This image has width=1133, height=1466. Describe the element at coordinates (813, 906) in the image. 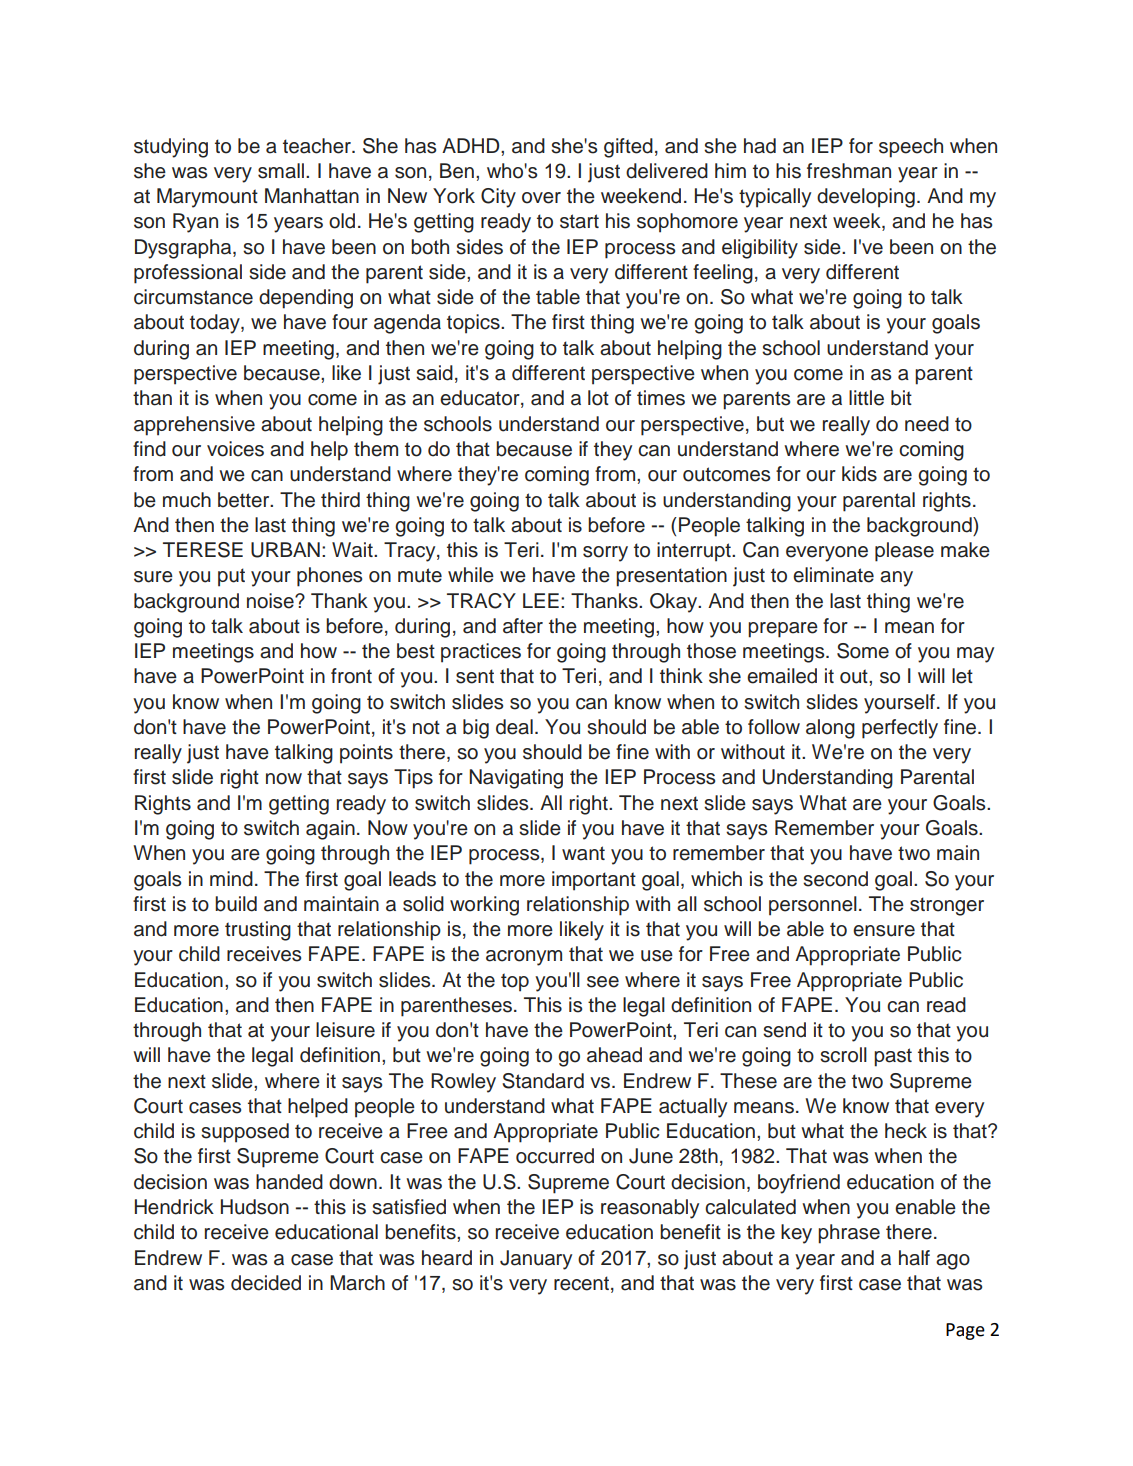

I see `personnel` at that location.
